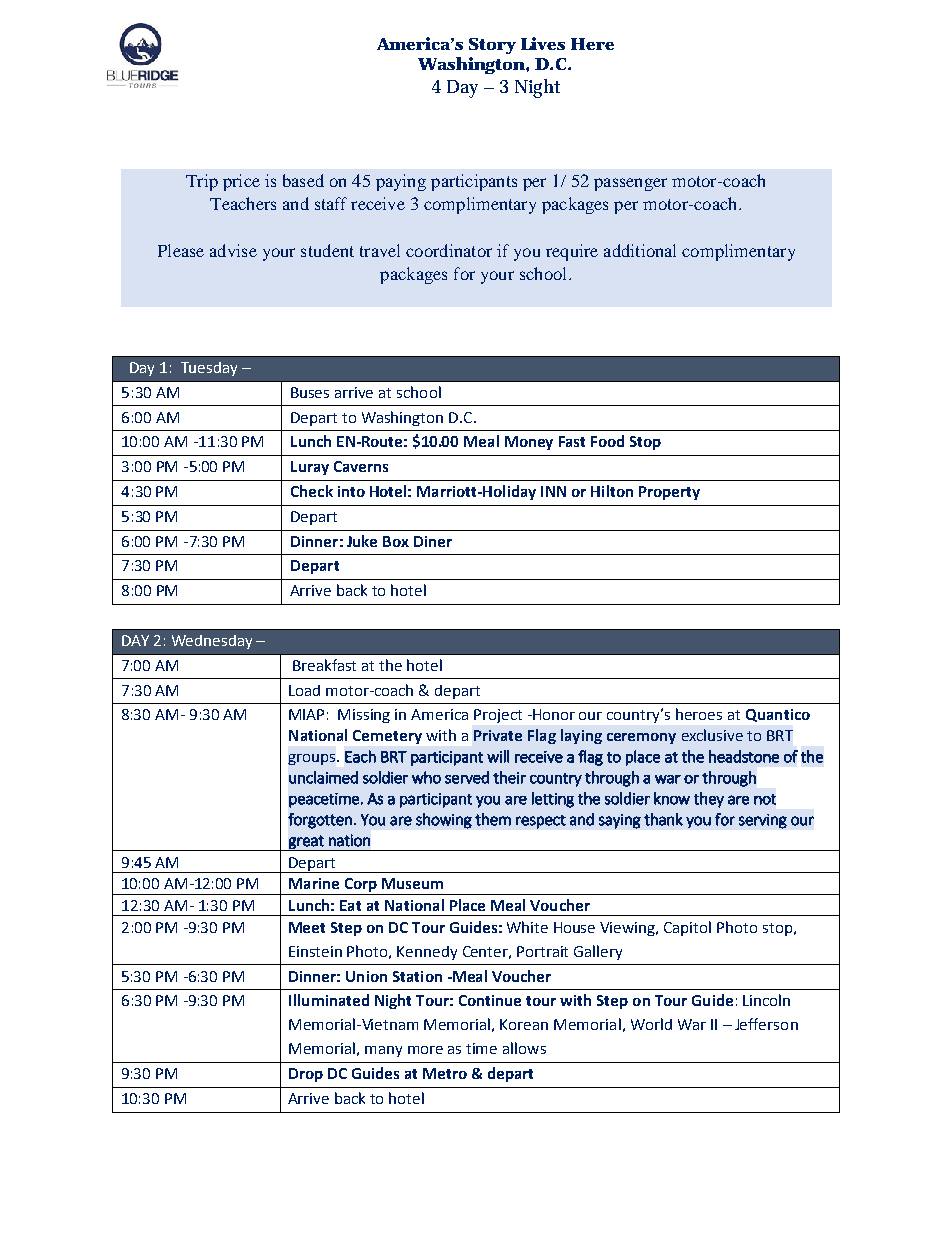  I want to click on coordinator, so click(449, 250).
